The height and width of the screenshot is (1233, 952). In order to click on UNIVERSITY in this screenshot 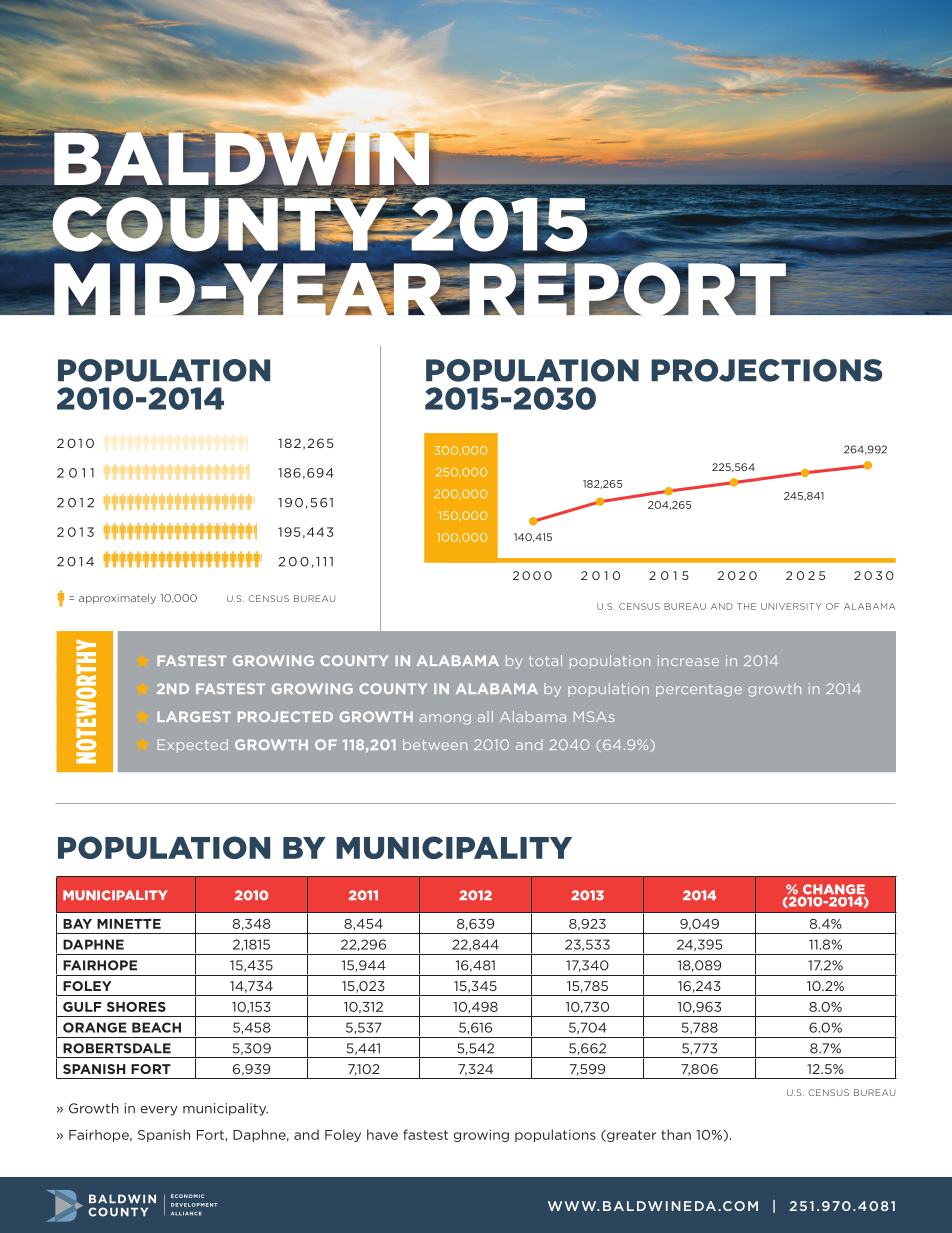, I will do `click(791, 606)`.
